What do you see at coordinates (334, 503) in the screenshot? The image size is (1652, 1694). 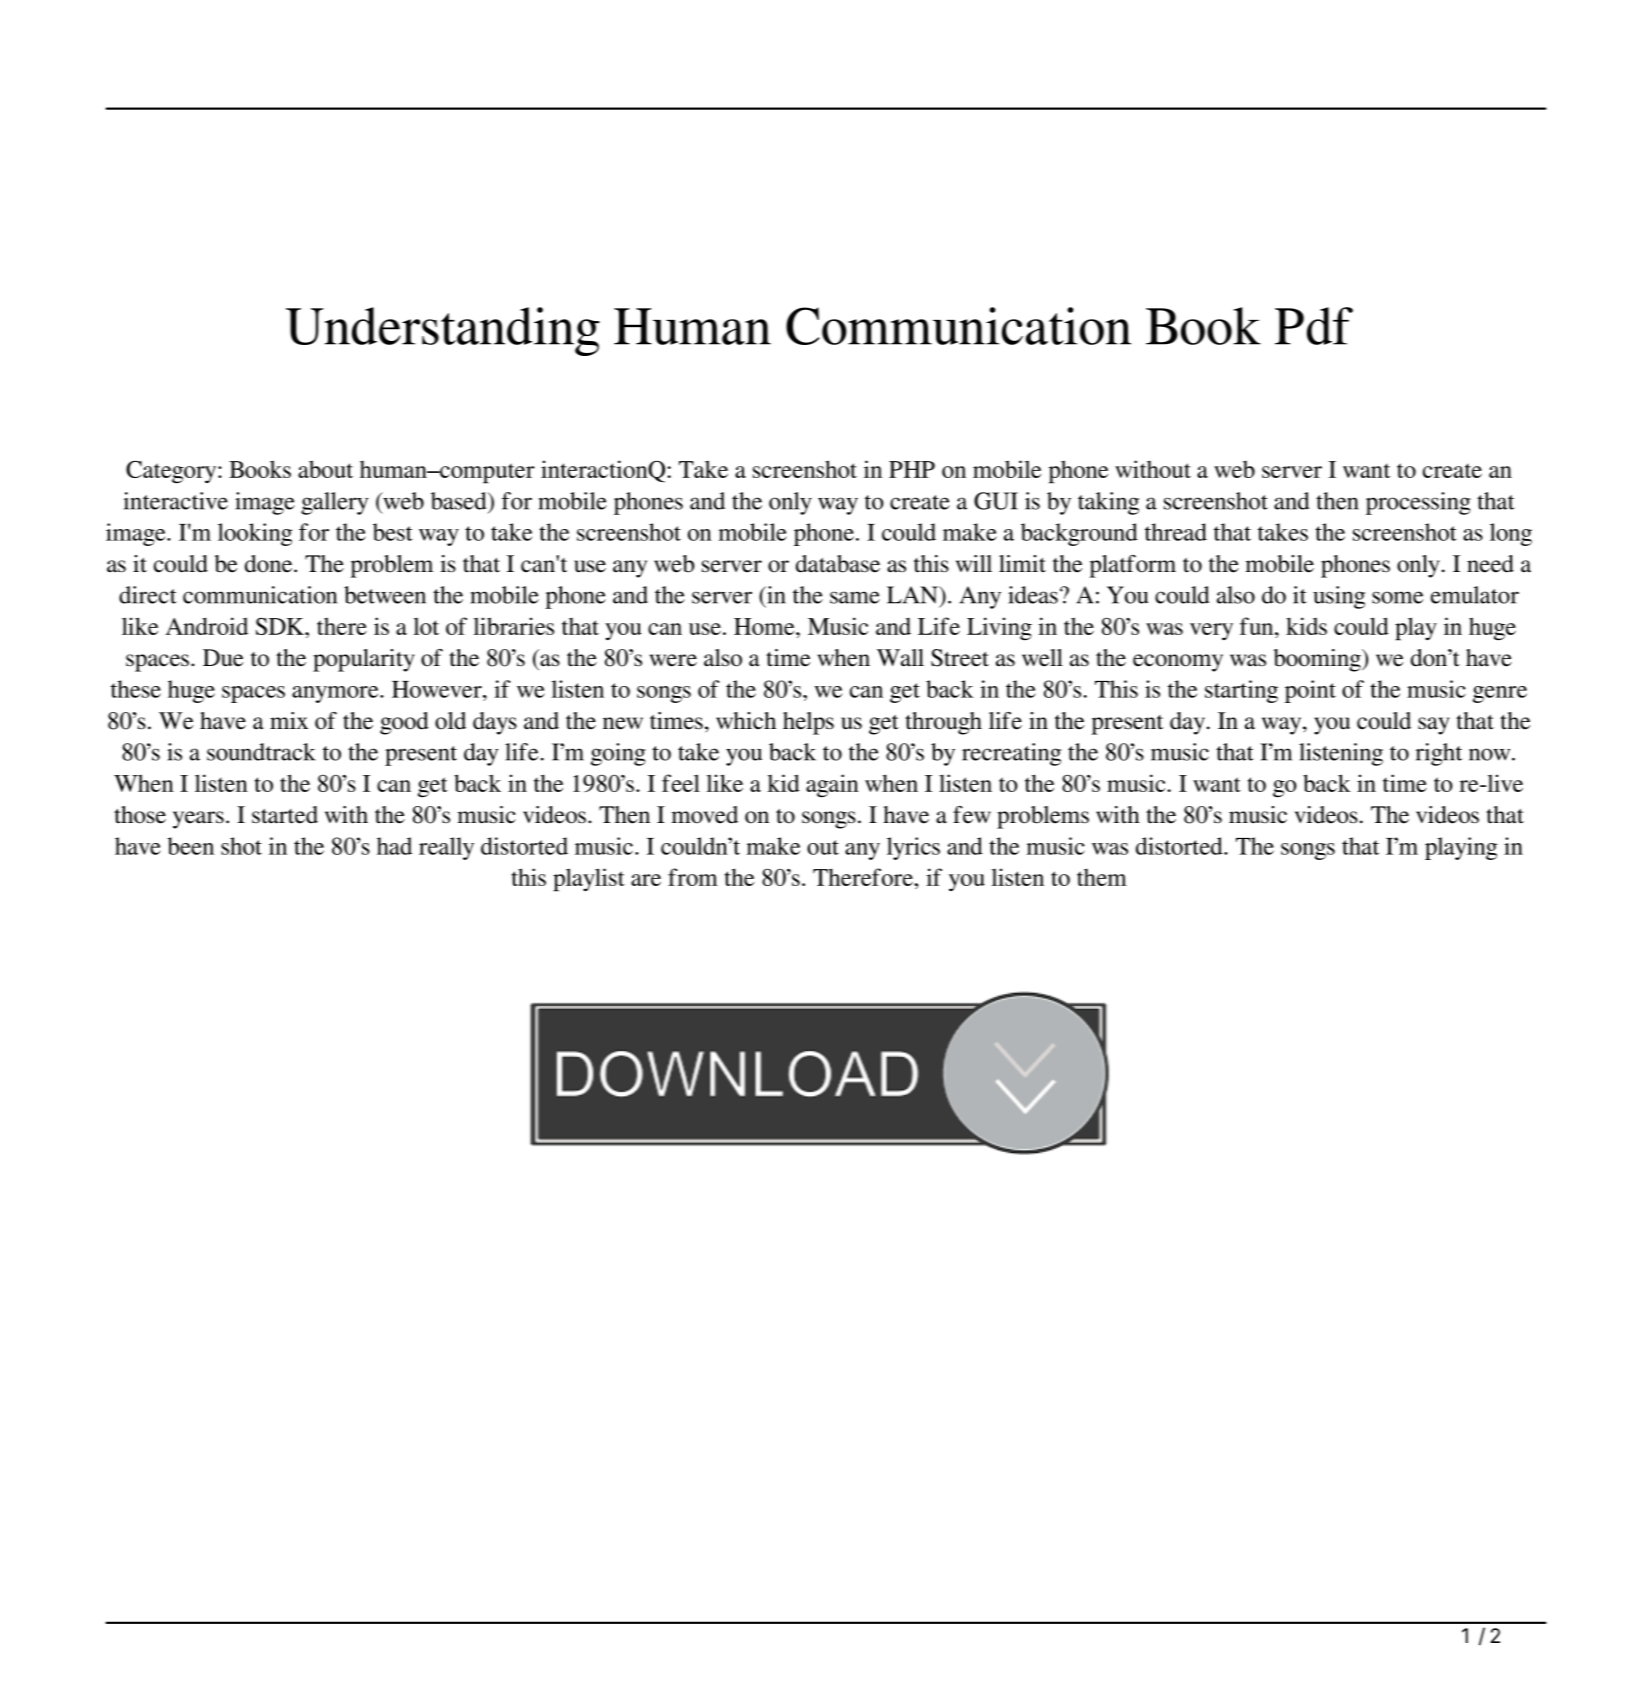 I see `gallery` at bounding box center [334, 503].
